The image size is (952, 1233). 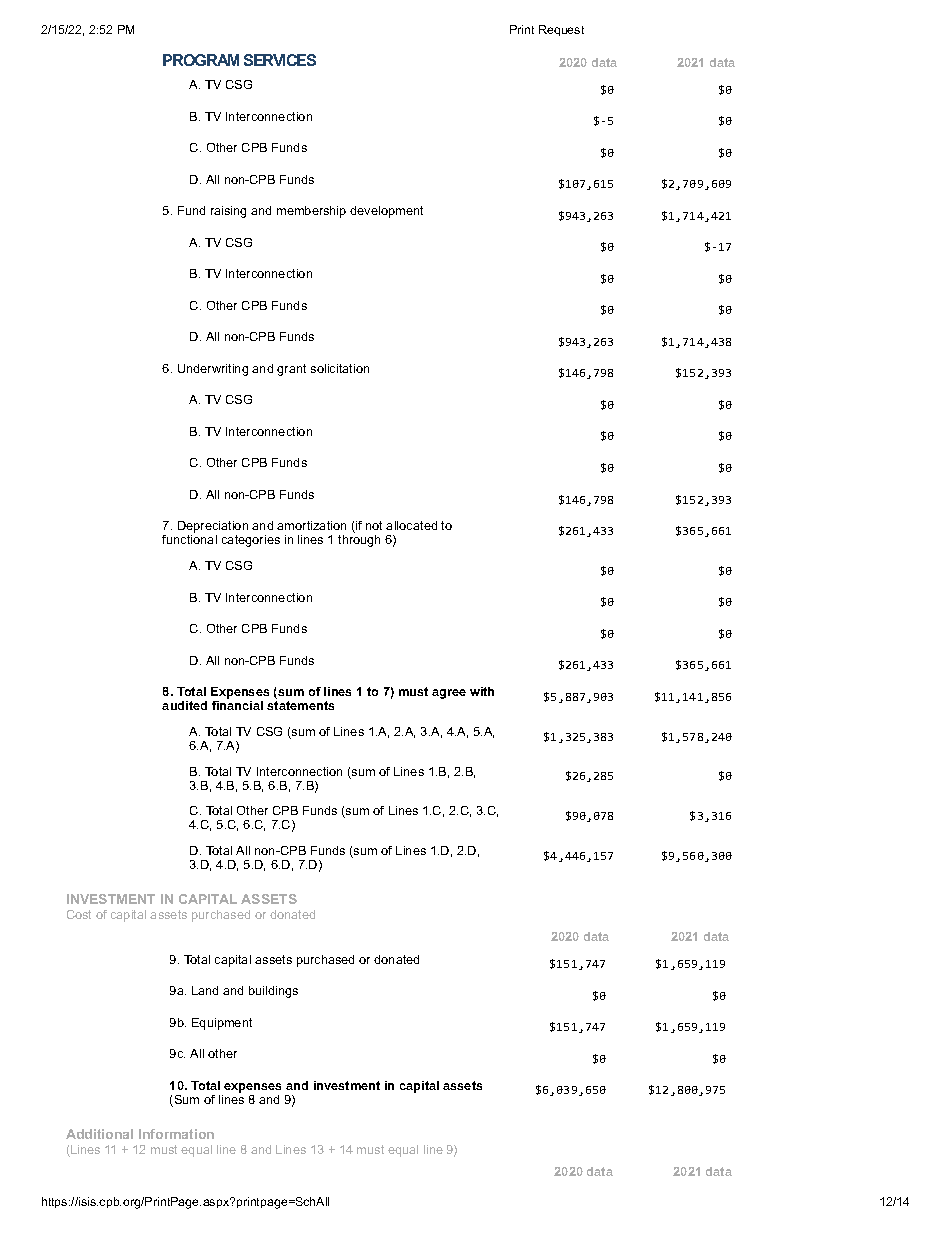 I want to click on Additional, so click(x=99, y=1134).
